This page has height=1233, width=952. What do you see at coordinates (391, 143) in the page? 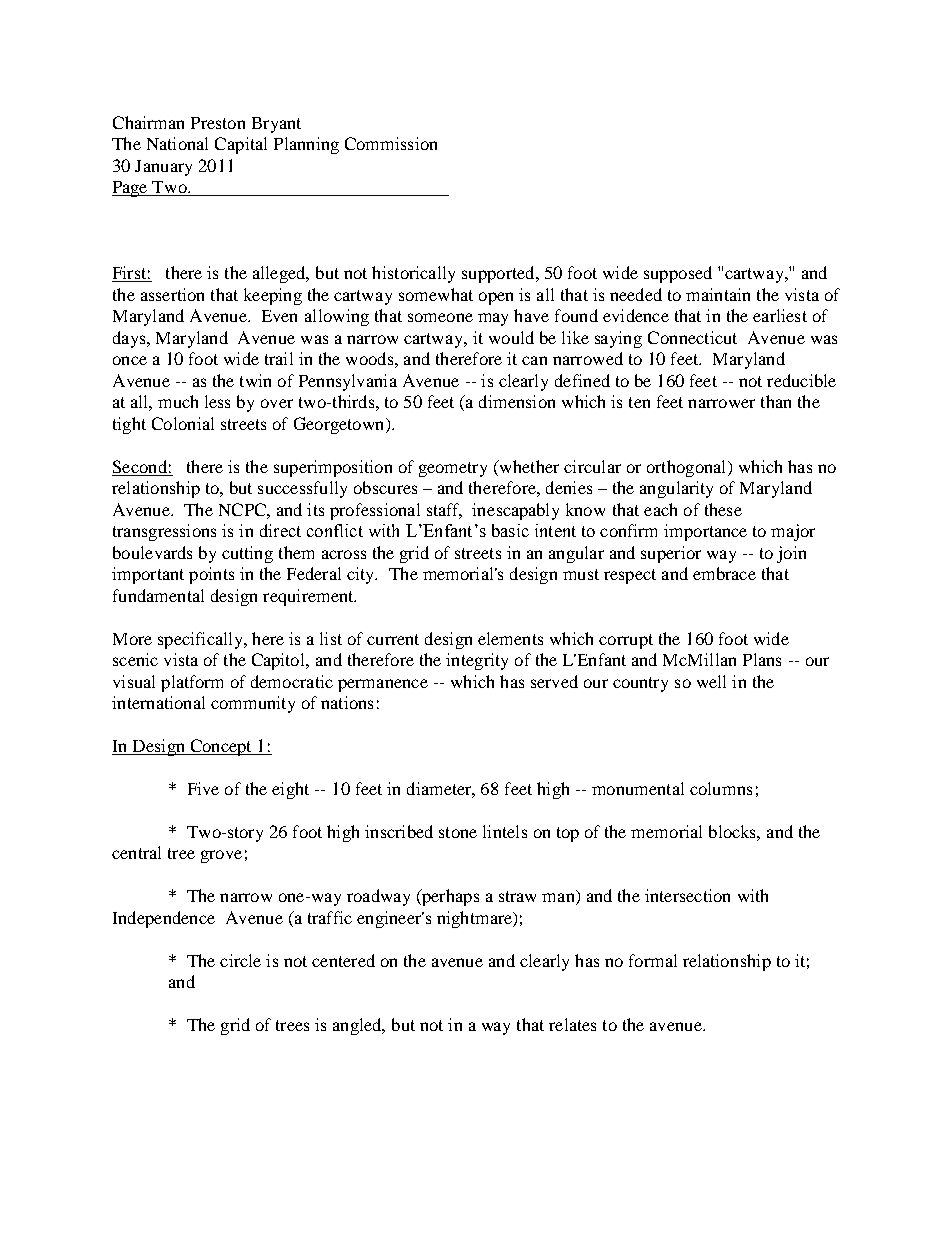
I see `Commission` at bounding box center [391, 143].
